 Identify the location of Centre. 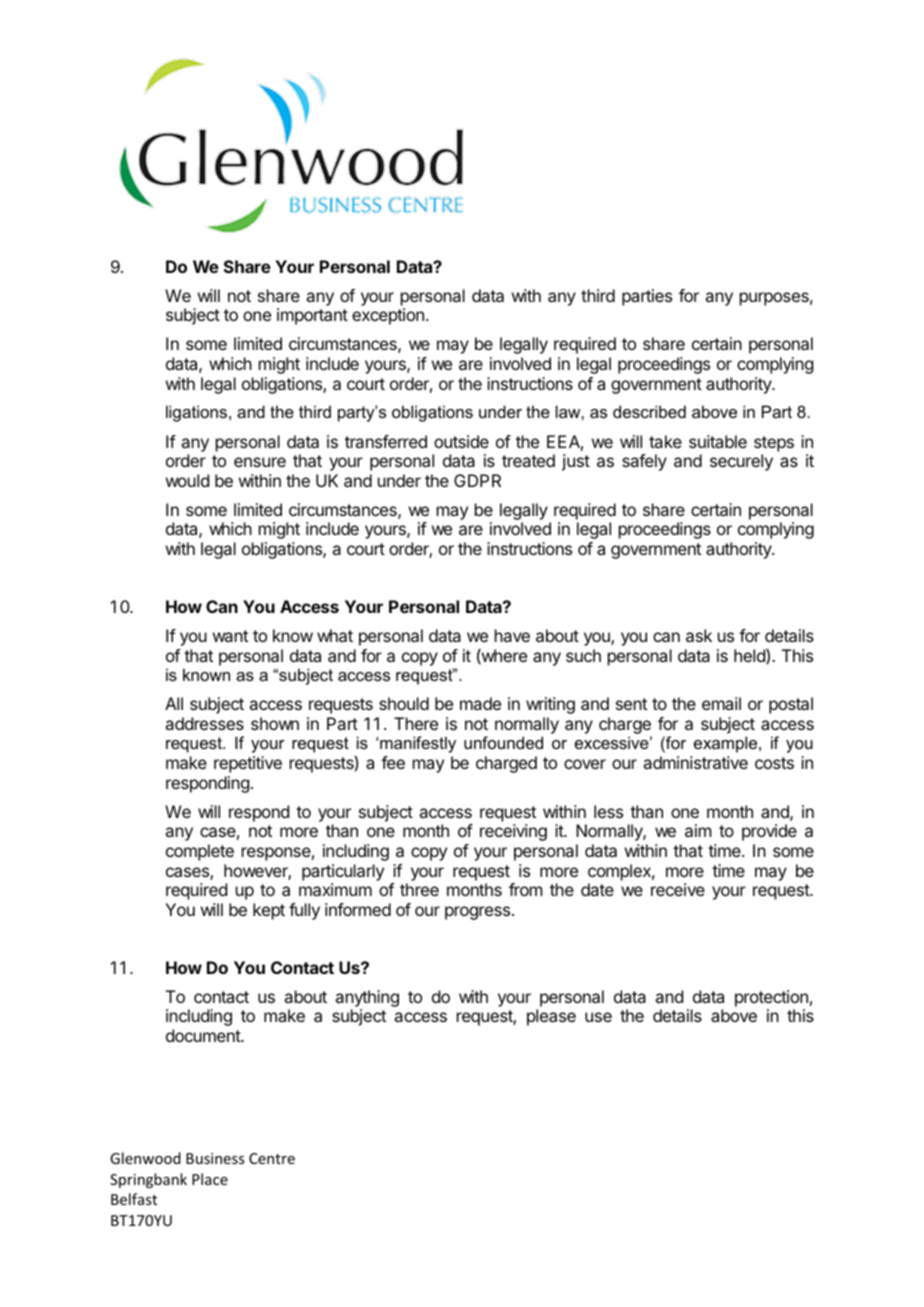
(272, 1158).
